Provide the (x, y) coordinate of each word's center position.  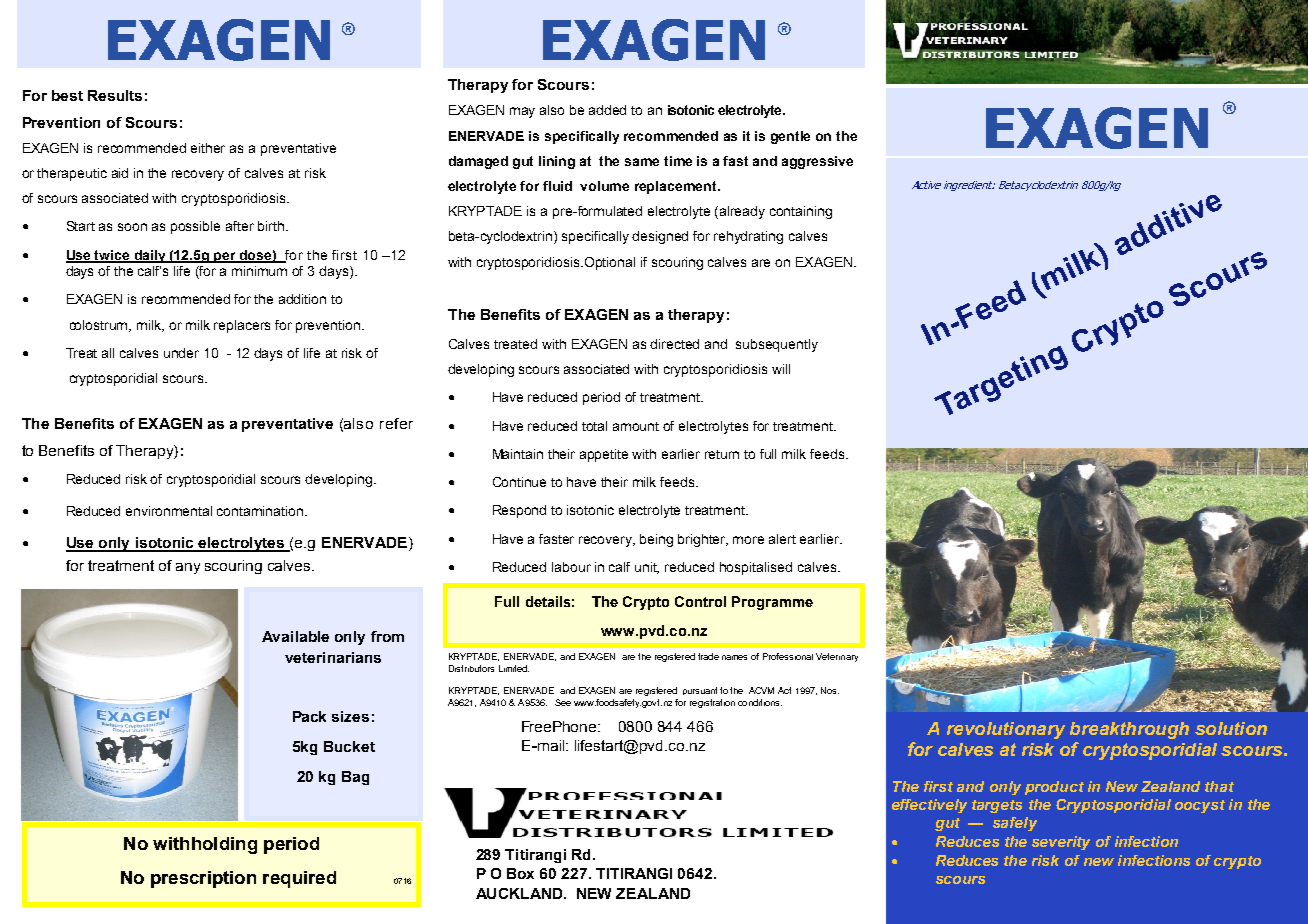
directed (674, 344)
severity (1061, 843)
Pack (309, 716)
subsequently (777, 345)
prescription (203, 879)
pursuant (700, 691)
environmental (169, 511)
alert (782, 539)
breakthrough (1129, 730)
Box (520, 873)
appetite (604, 455)
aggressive (817, 162)
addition (302, 299)
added (607, 110)
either (208, 148)
